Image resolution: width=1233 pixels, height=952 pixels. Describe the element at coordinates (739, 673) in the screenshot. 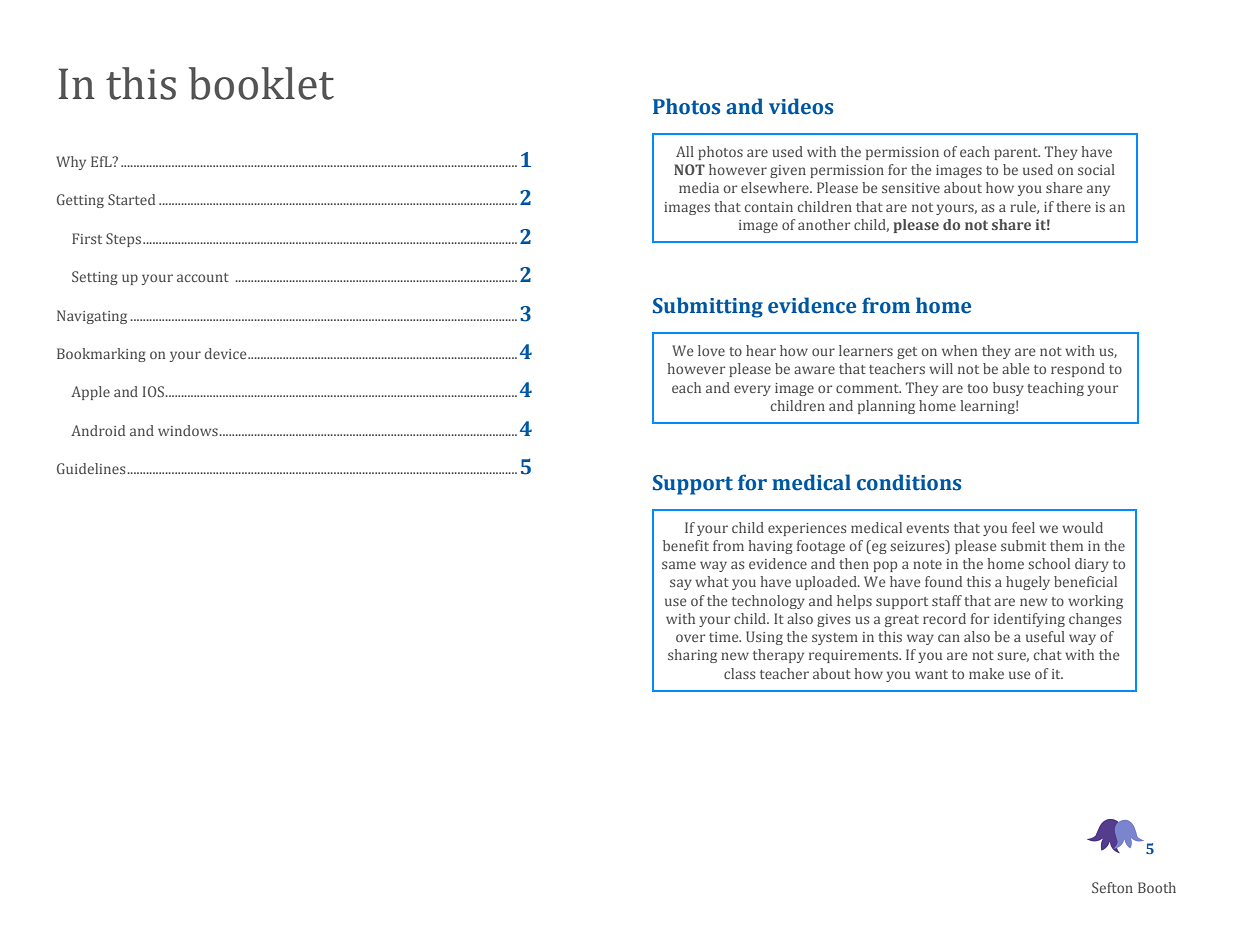

I see `class` at that location.
